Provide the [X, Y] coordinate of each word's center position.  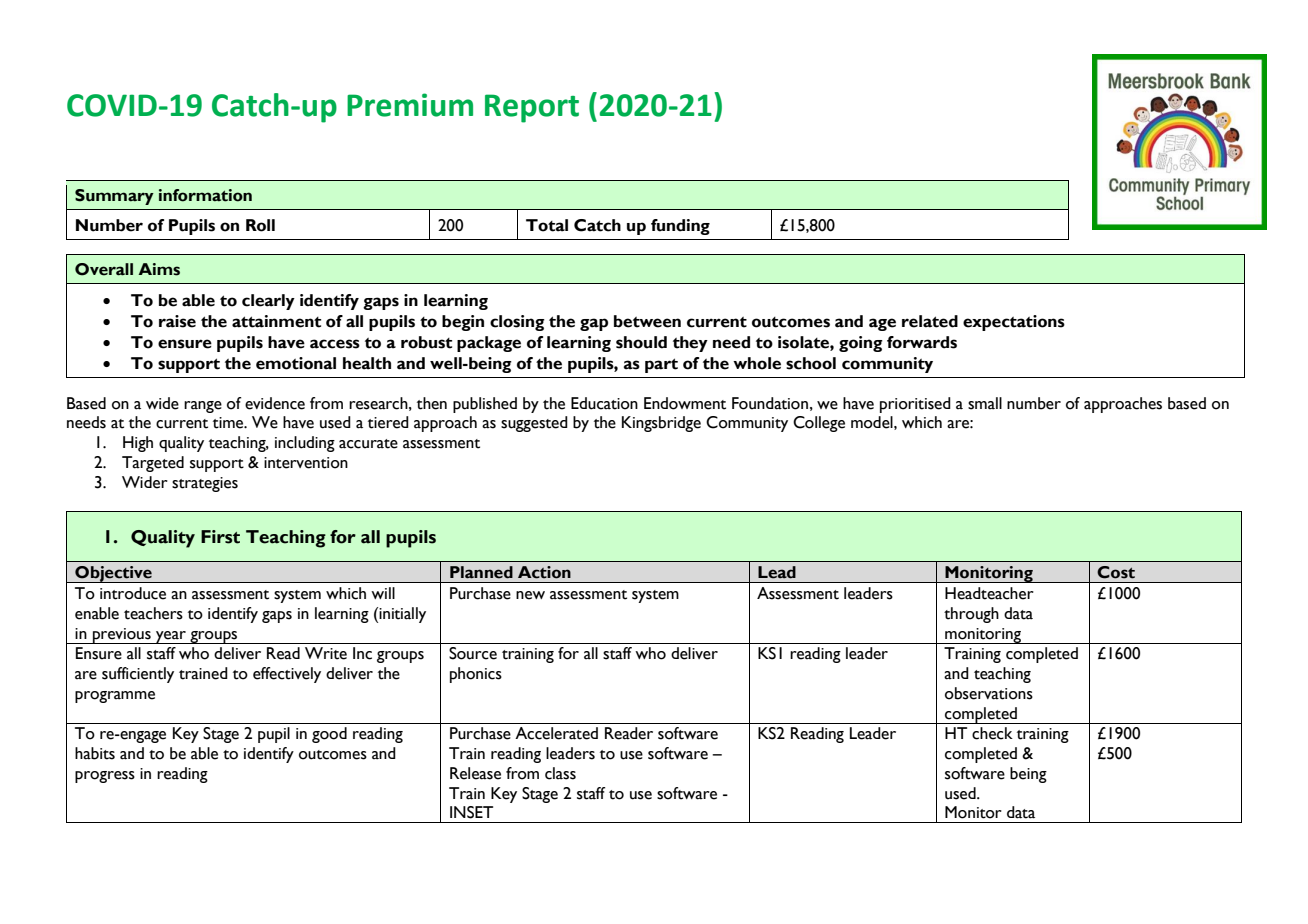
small [985, 403]
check [992, 733]
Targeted [153, 464]
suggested [534, 424]
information [205, 195]
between [647, 321]
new [530, 595]
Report [532, 108]
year [171, 637]
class [560, 773]
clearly [268, 302]
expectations [1014, 323]
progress [105, 777]
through [971, 615]
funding [680, 227]
